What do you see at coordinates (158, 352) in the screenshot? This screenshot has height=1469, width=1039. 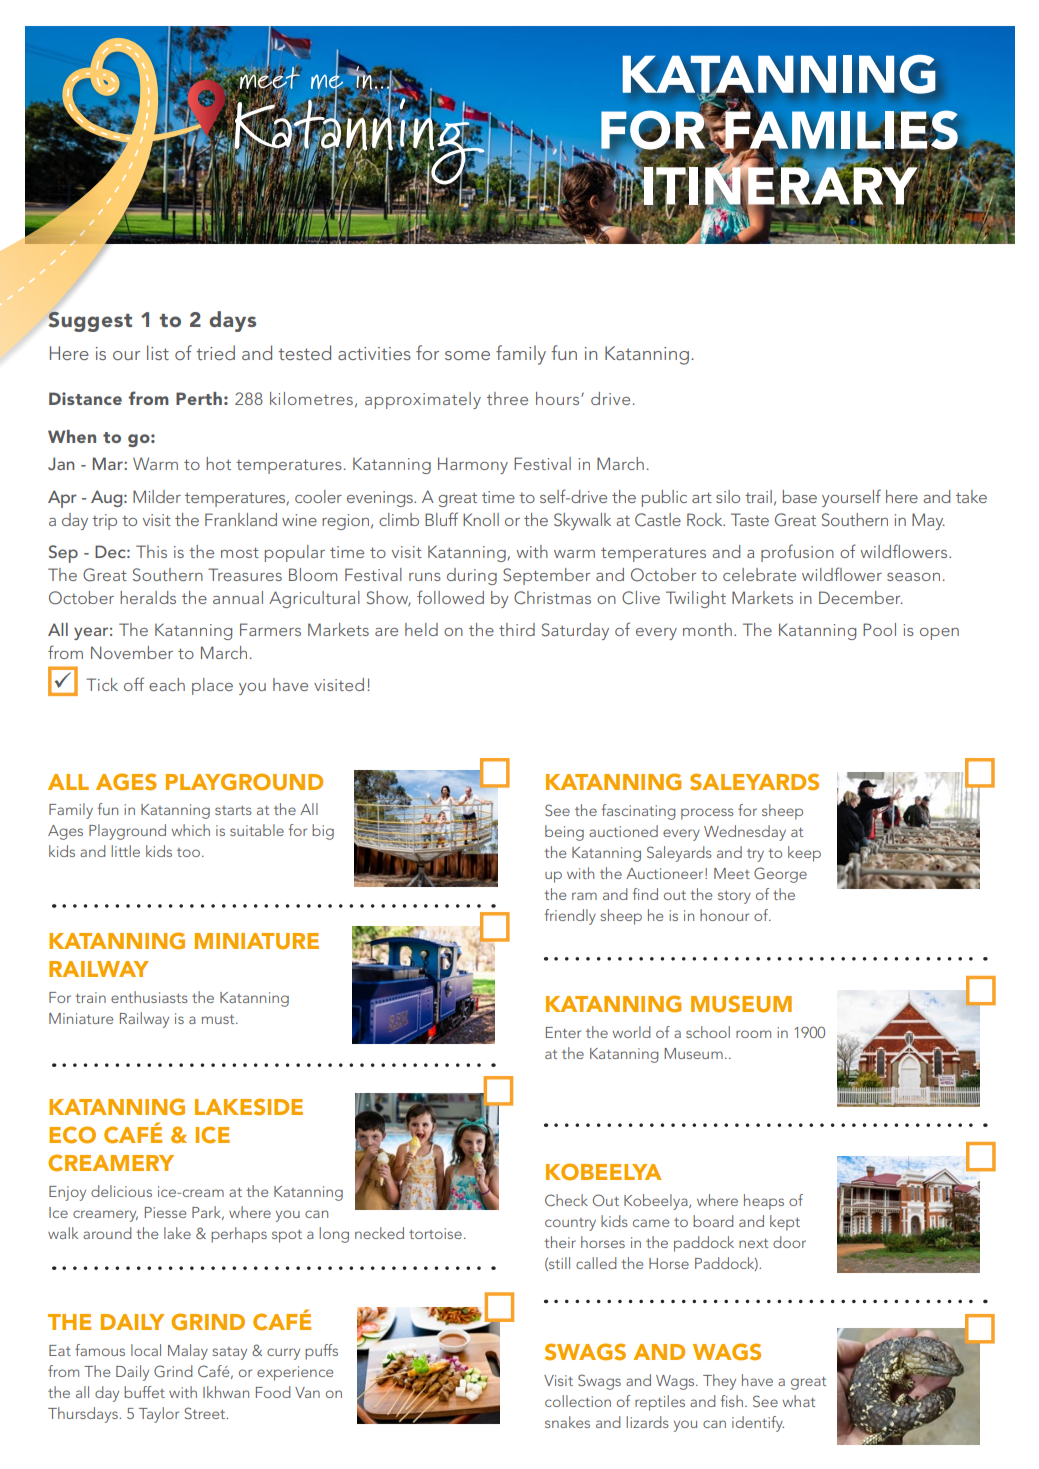 I see `list` at bounding box center [158, 352].
